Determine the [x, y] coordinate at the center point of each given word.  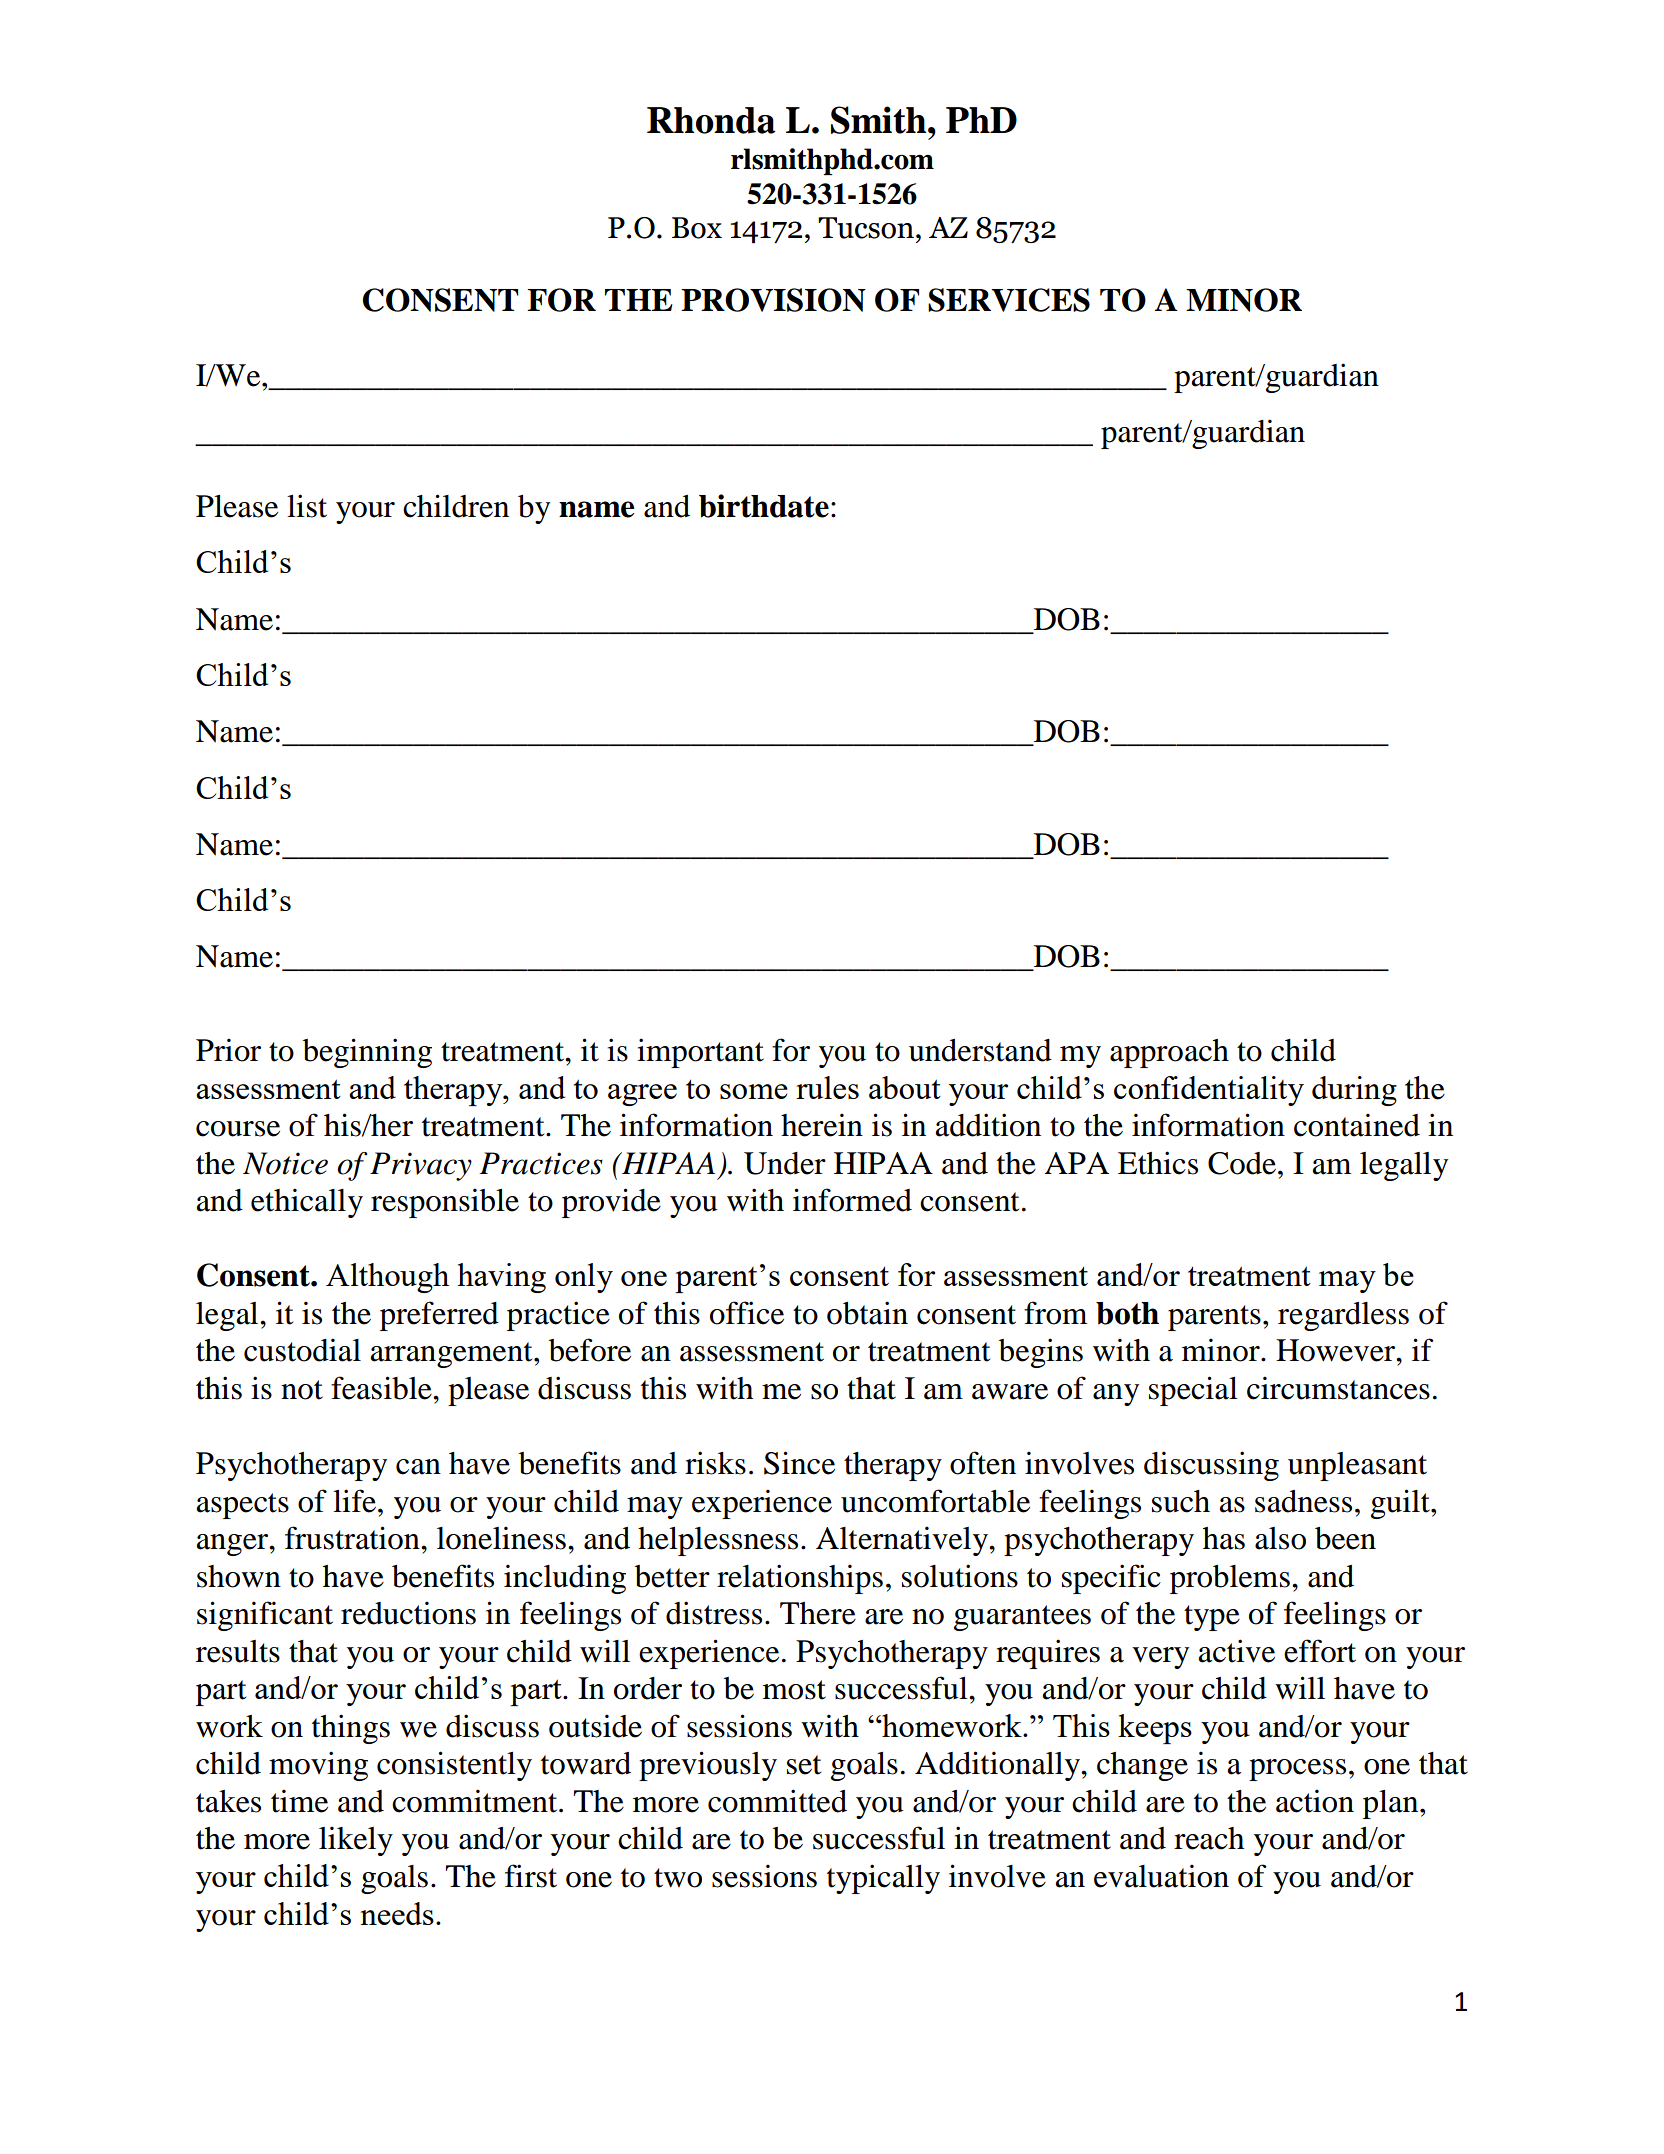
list [307, 506]
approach [1169, 1053]
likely [356, 1841]
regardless [1343, 1316]
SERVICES [1009, 300]
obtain [867, 1313]
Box [697, 228]
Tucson [866, 228]
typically [883, 1879]
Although [387, 1278]
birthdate [764, 506]
